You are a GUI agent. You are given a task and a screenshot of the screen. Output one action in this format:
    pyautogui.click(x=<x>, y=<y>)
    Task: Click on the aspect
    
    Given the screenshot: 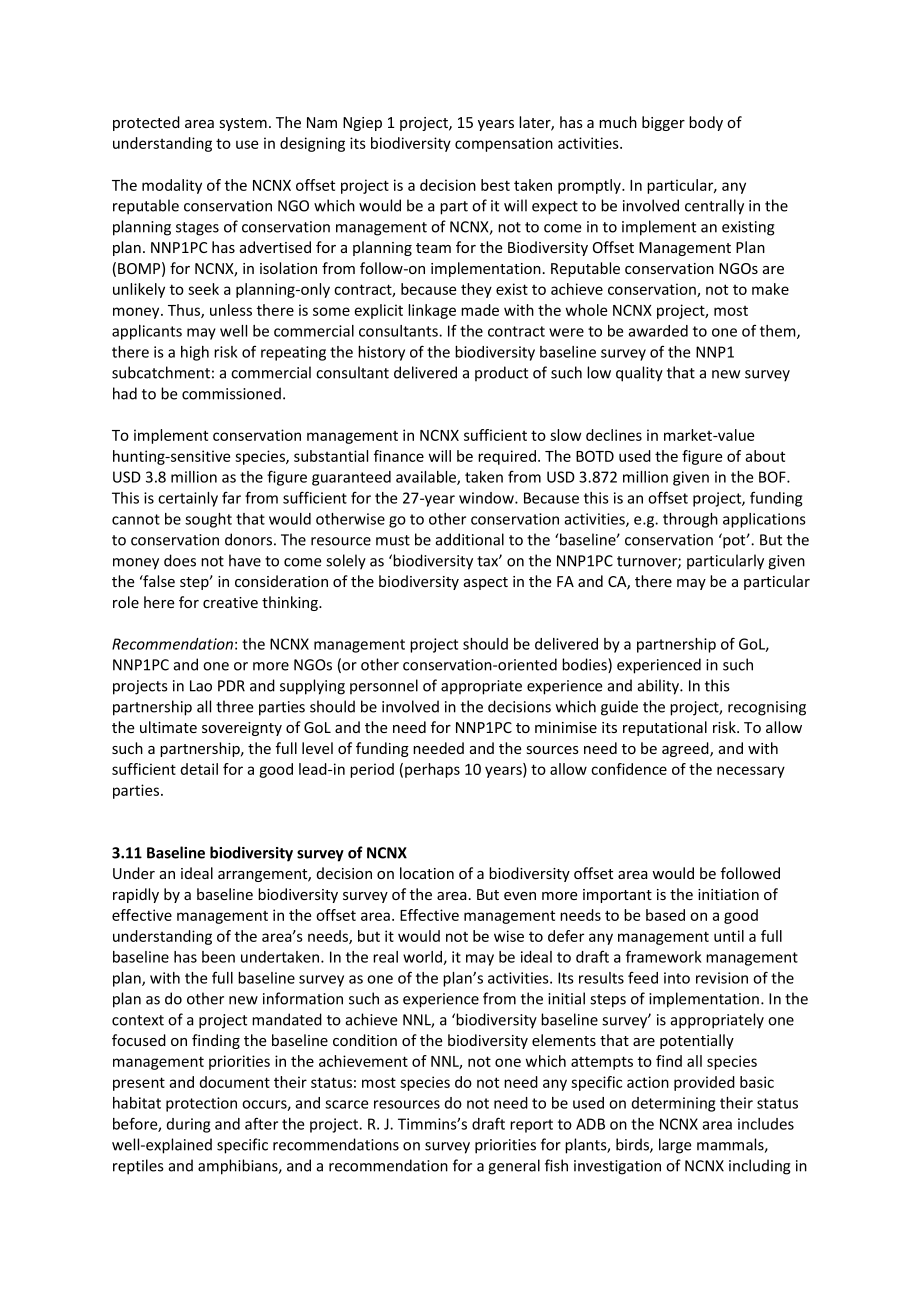 What is the action you would take?
    pyautogui.click(x=486, y=583)
